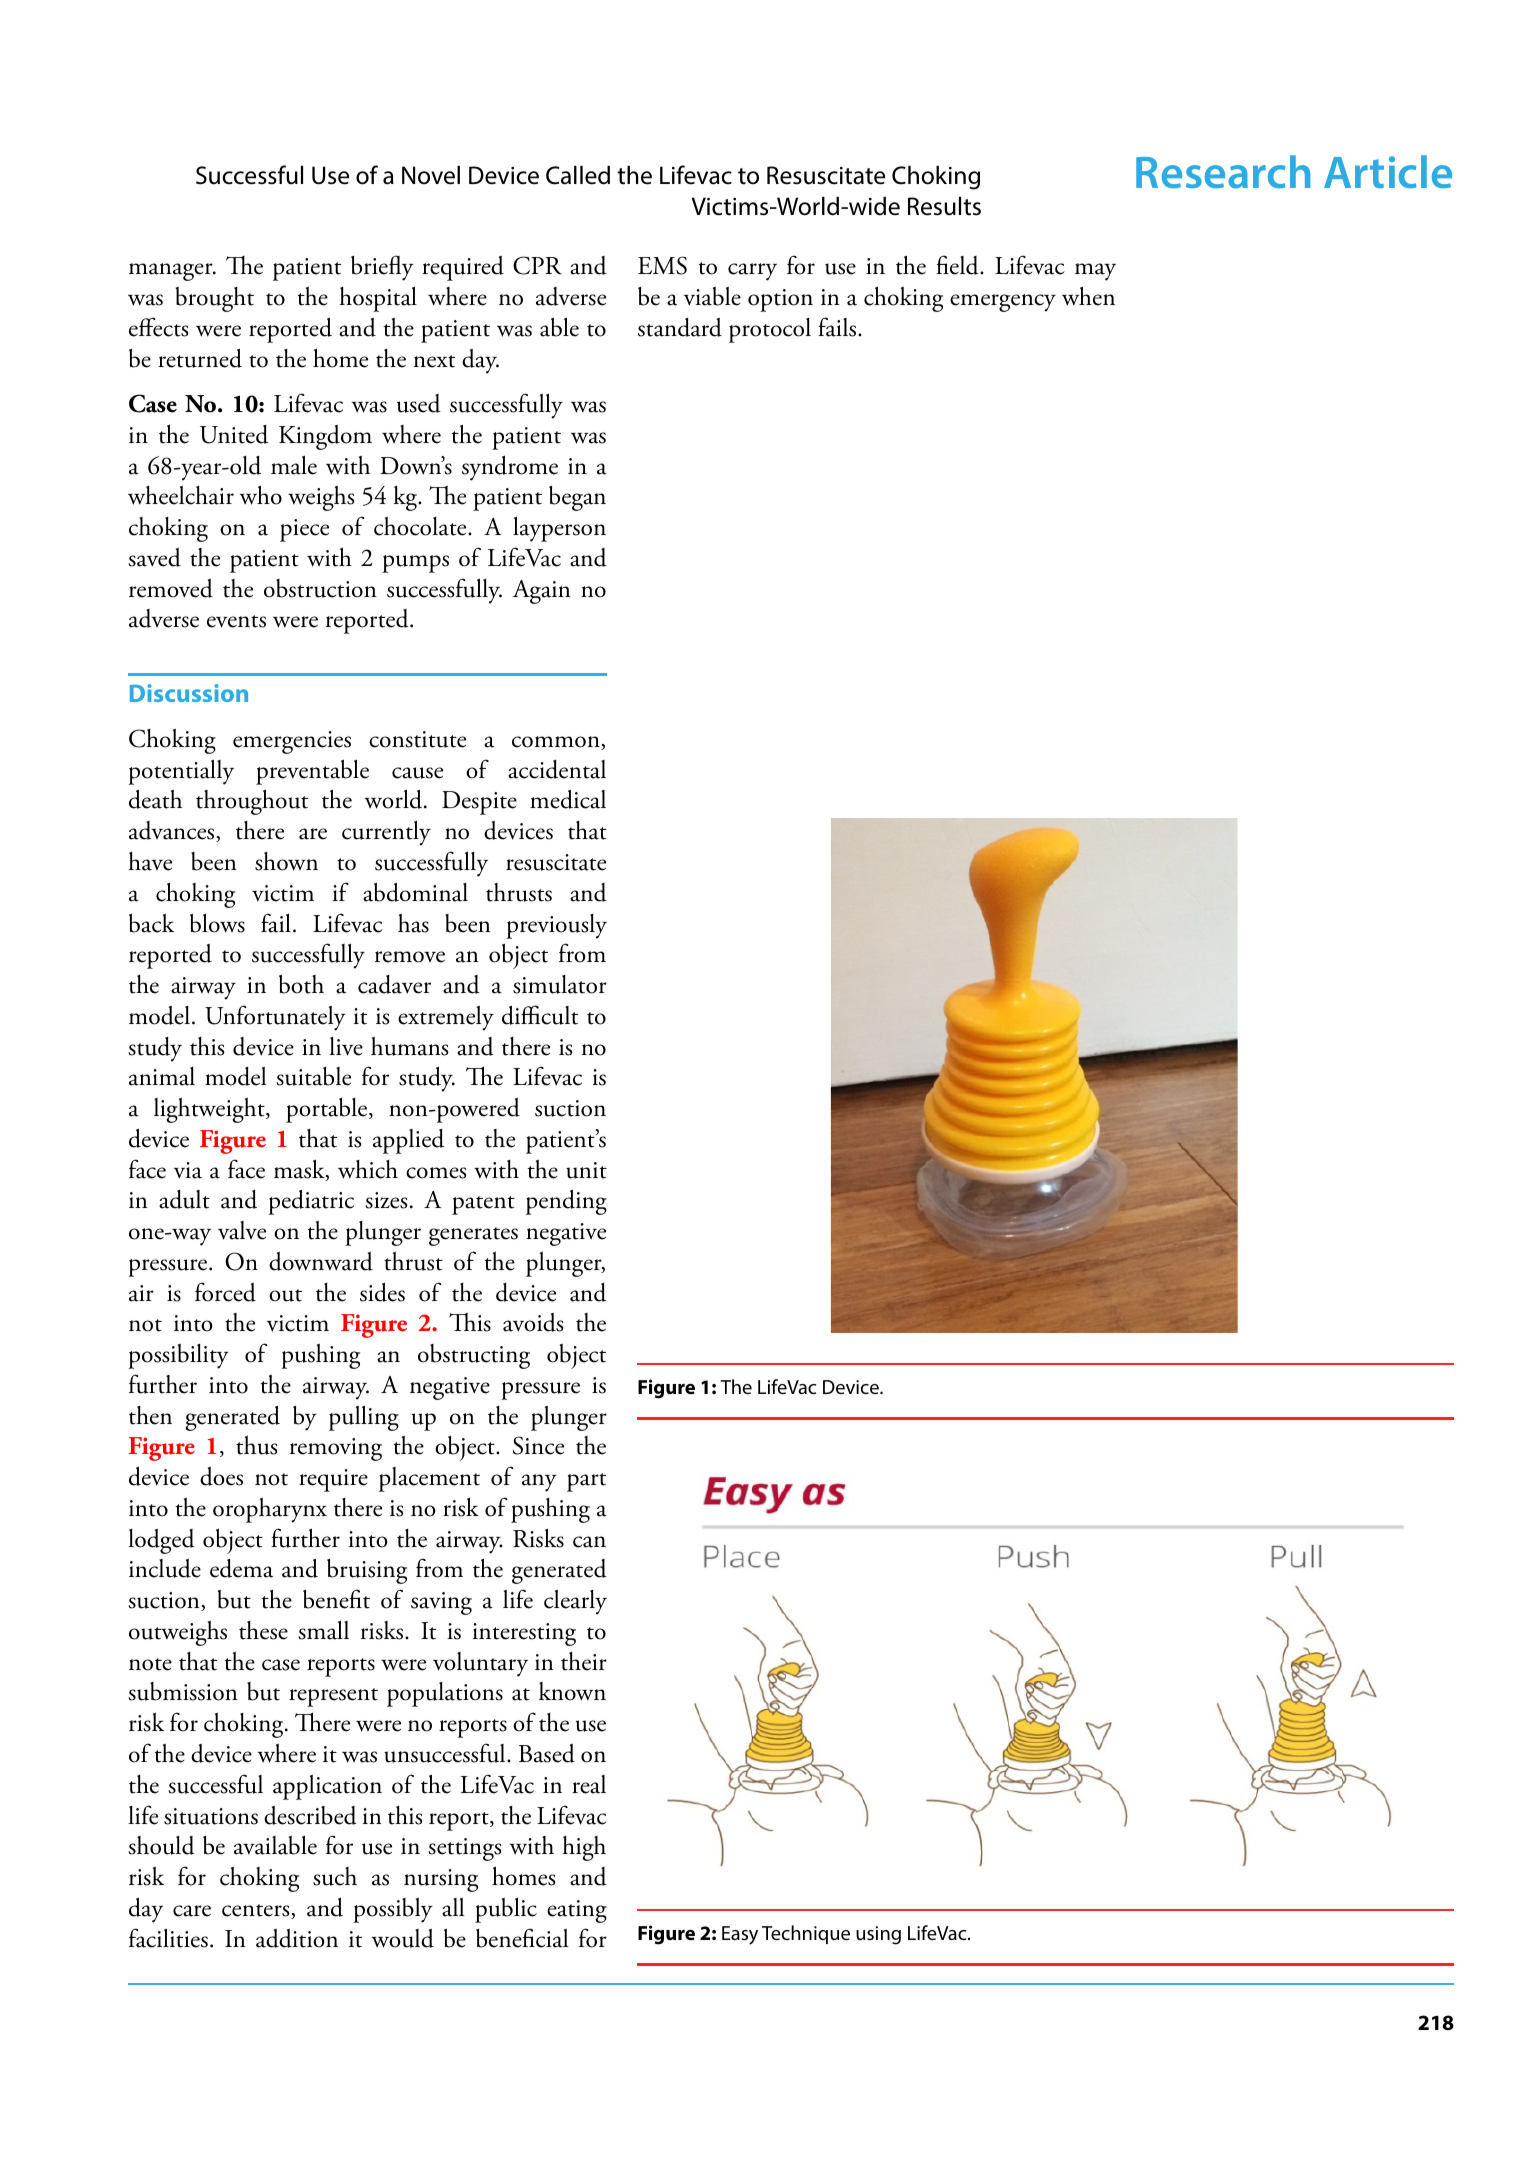 Image resolution: width=1526 pixels, height=2158 pixels. Describe the element at coordinates (304, 530) in the image. I see `piece` at that location.
